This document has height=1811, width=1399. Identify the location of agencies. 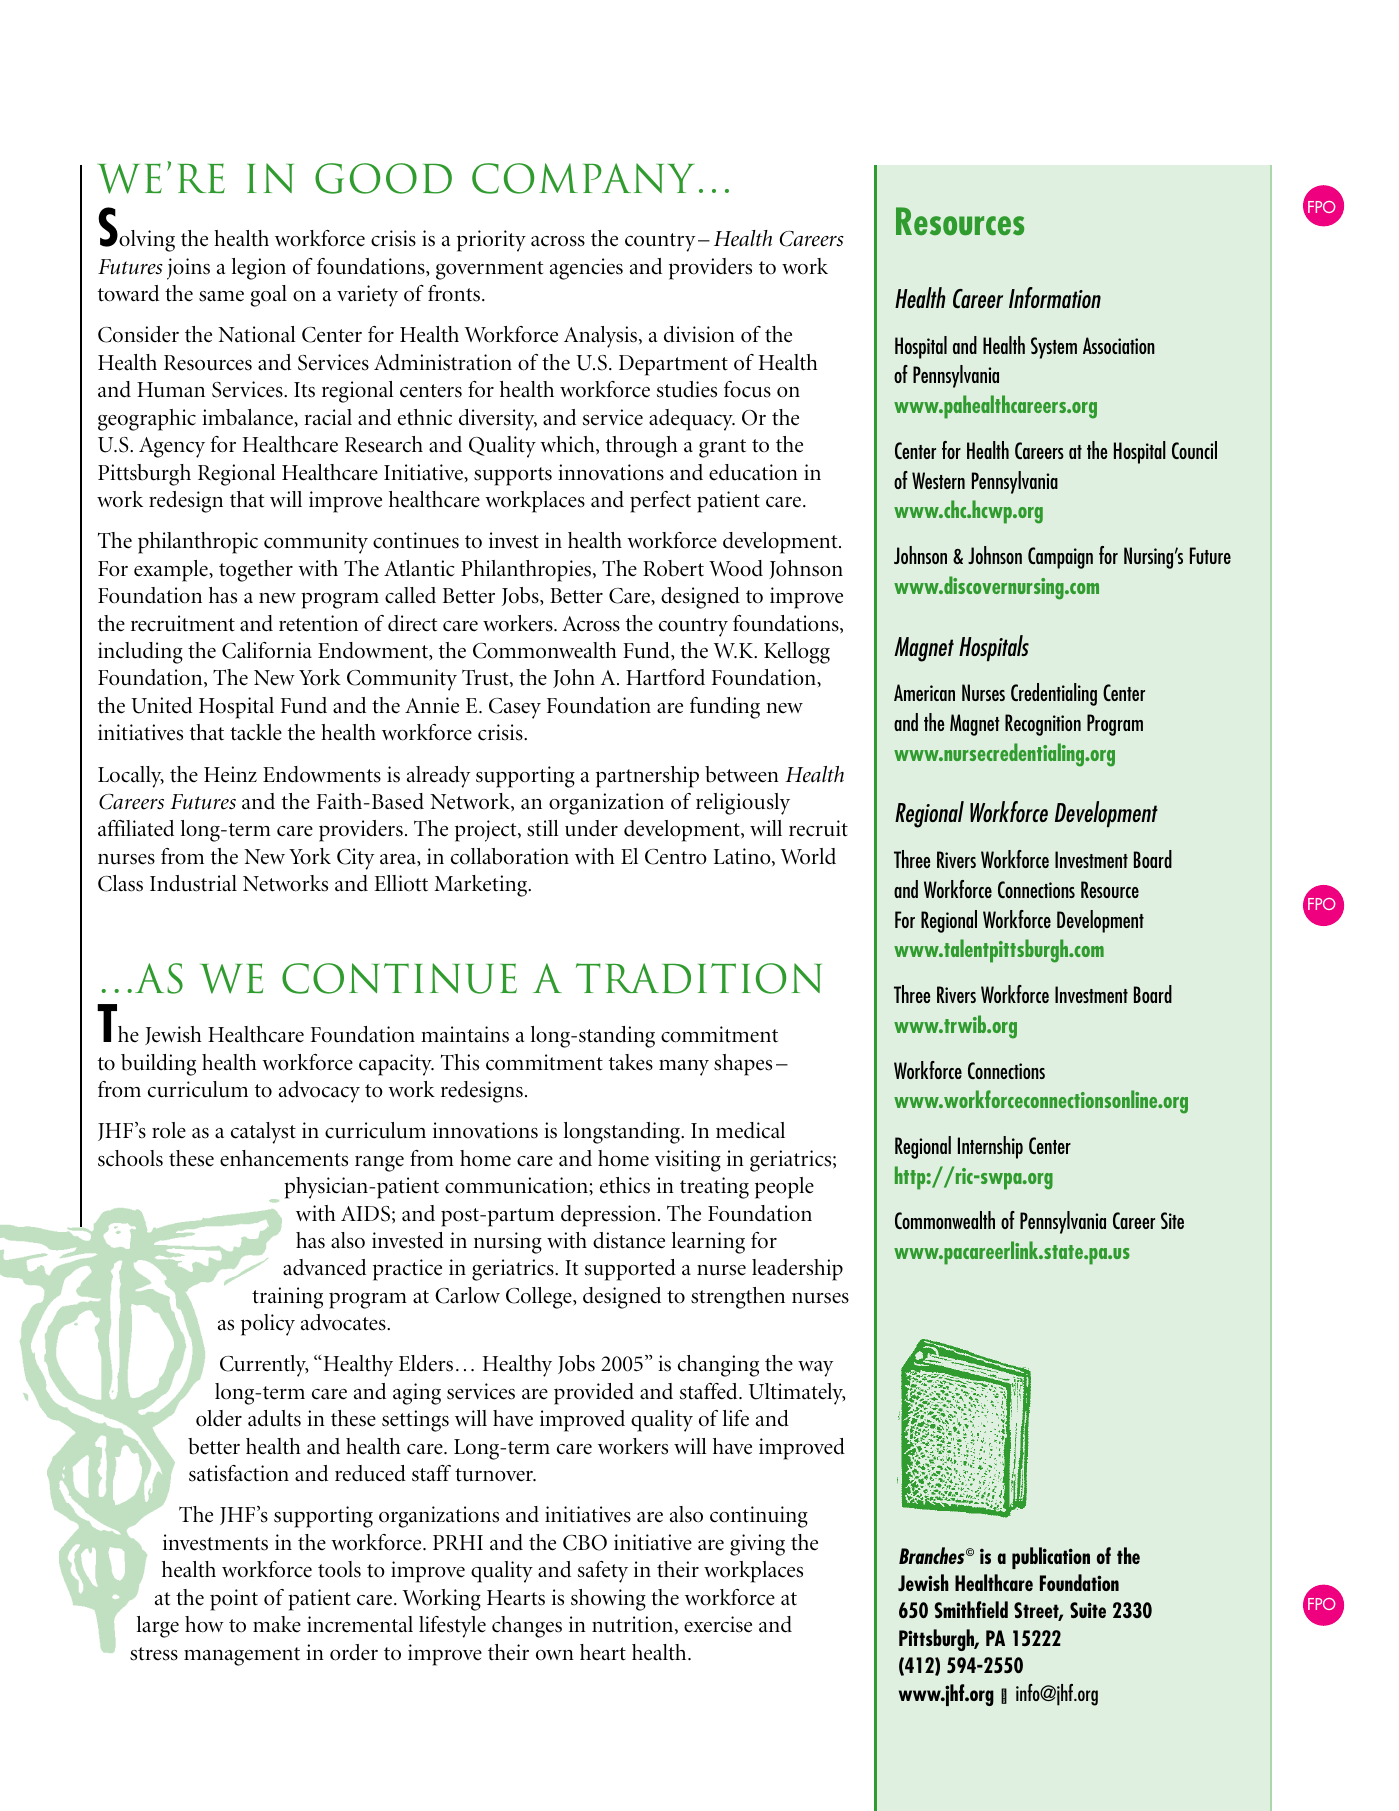
(586, 269).
